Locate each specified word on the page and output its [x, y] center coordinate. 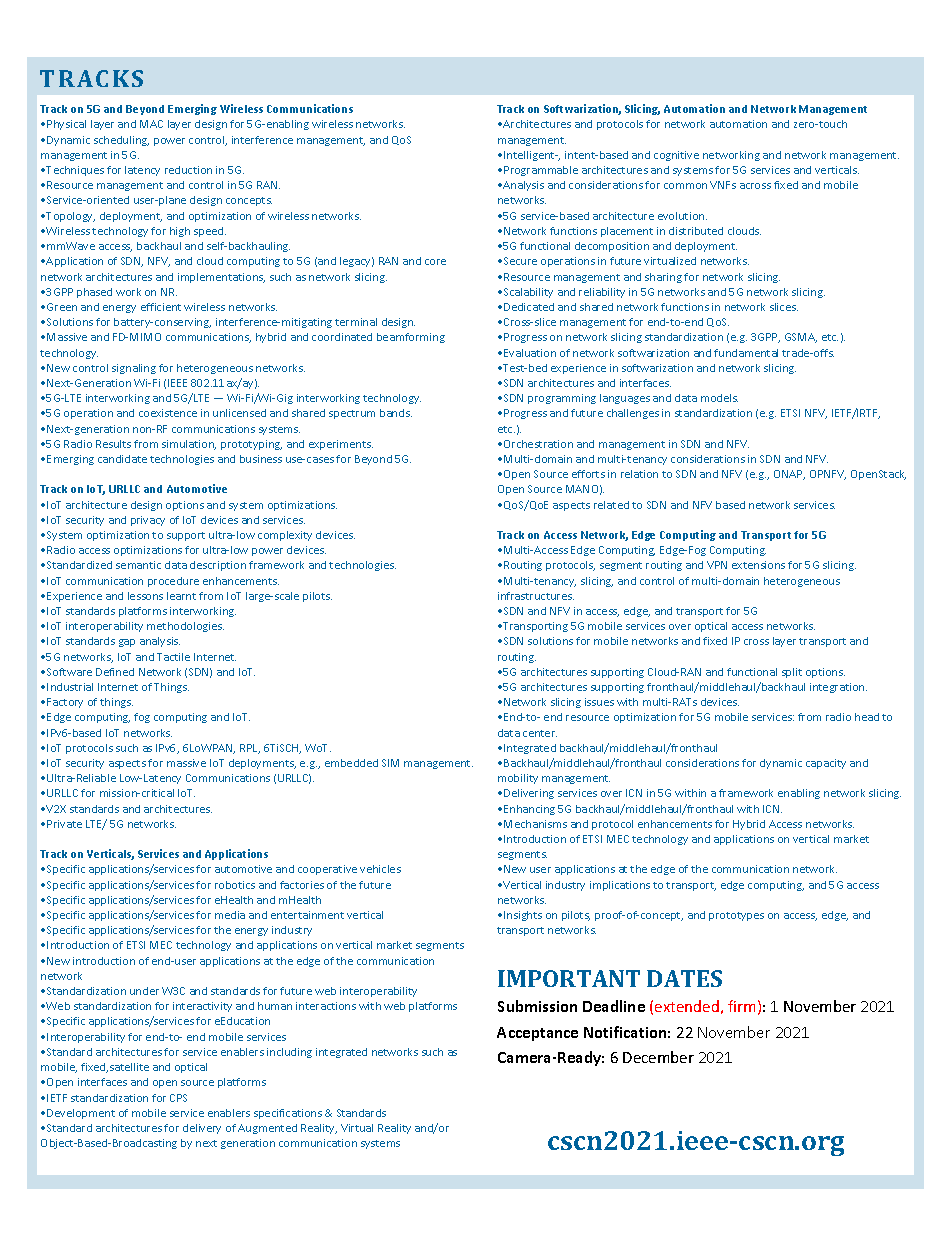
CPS [178, 1098]
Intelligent [530, 156]
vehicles [380, 869]
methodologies [185, 627]
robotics [235, 885]
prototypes [736, 916]
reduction [188, 170]
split [792, 673]
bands [396, 413]
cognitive [676, 156]
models [719, 398]
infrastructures [536, 596]
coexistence [168, 413]
